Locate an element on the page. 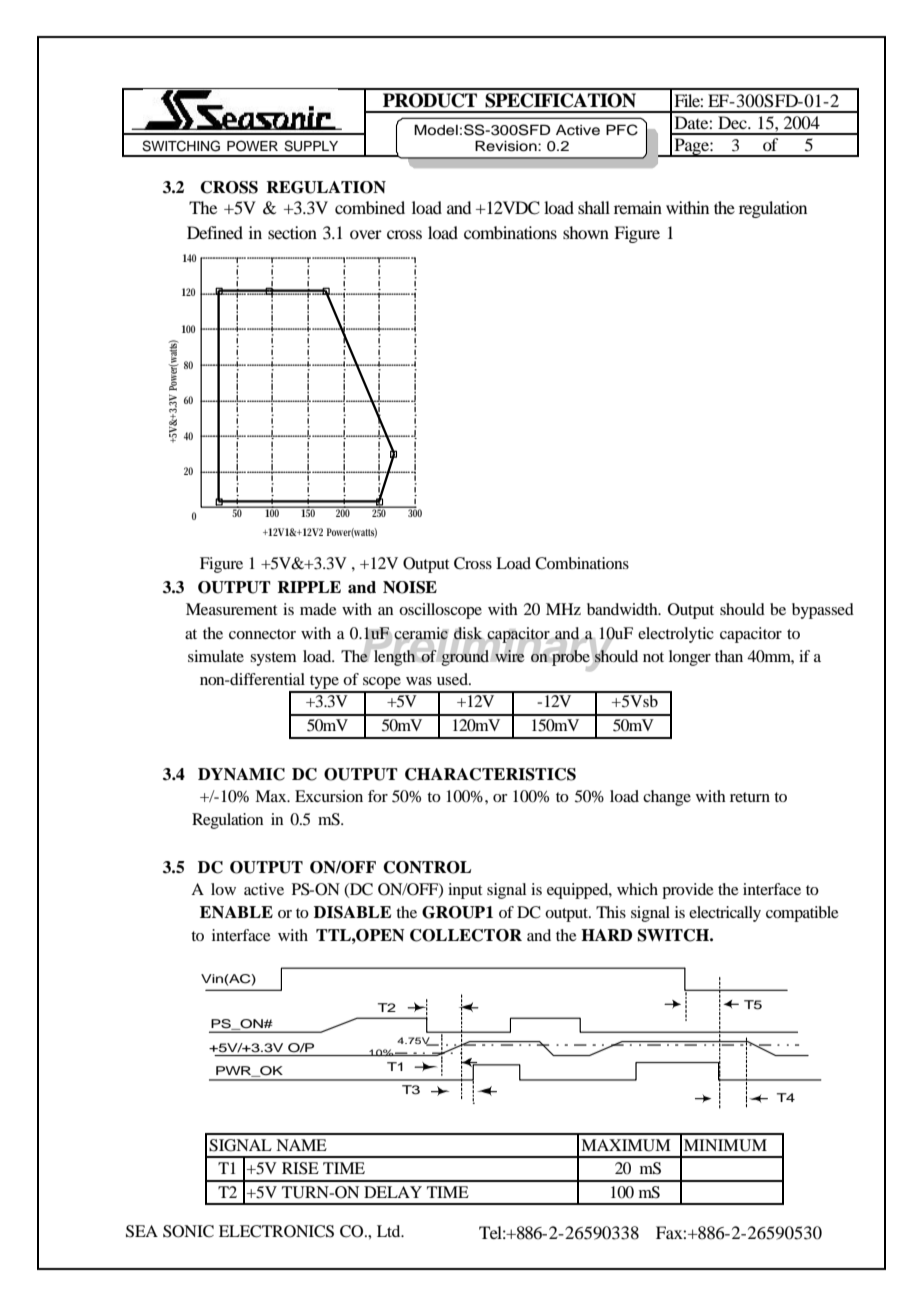 This page has width=924, height=1307. Revision is located at coordinates (507, 146).
